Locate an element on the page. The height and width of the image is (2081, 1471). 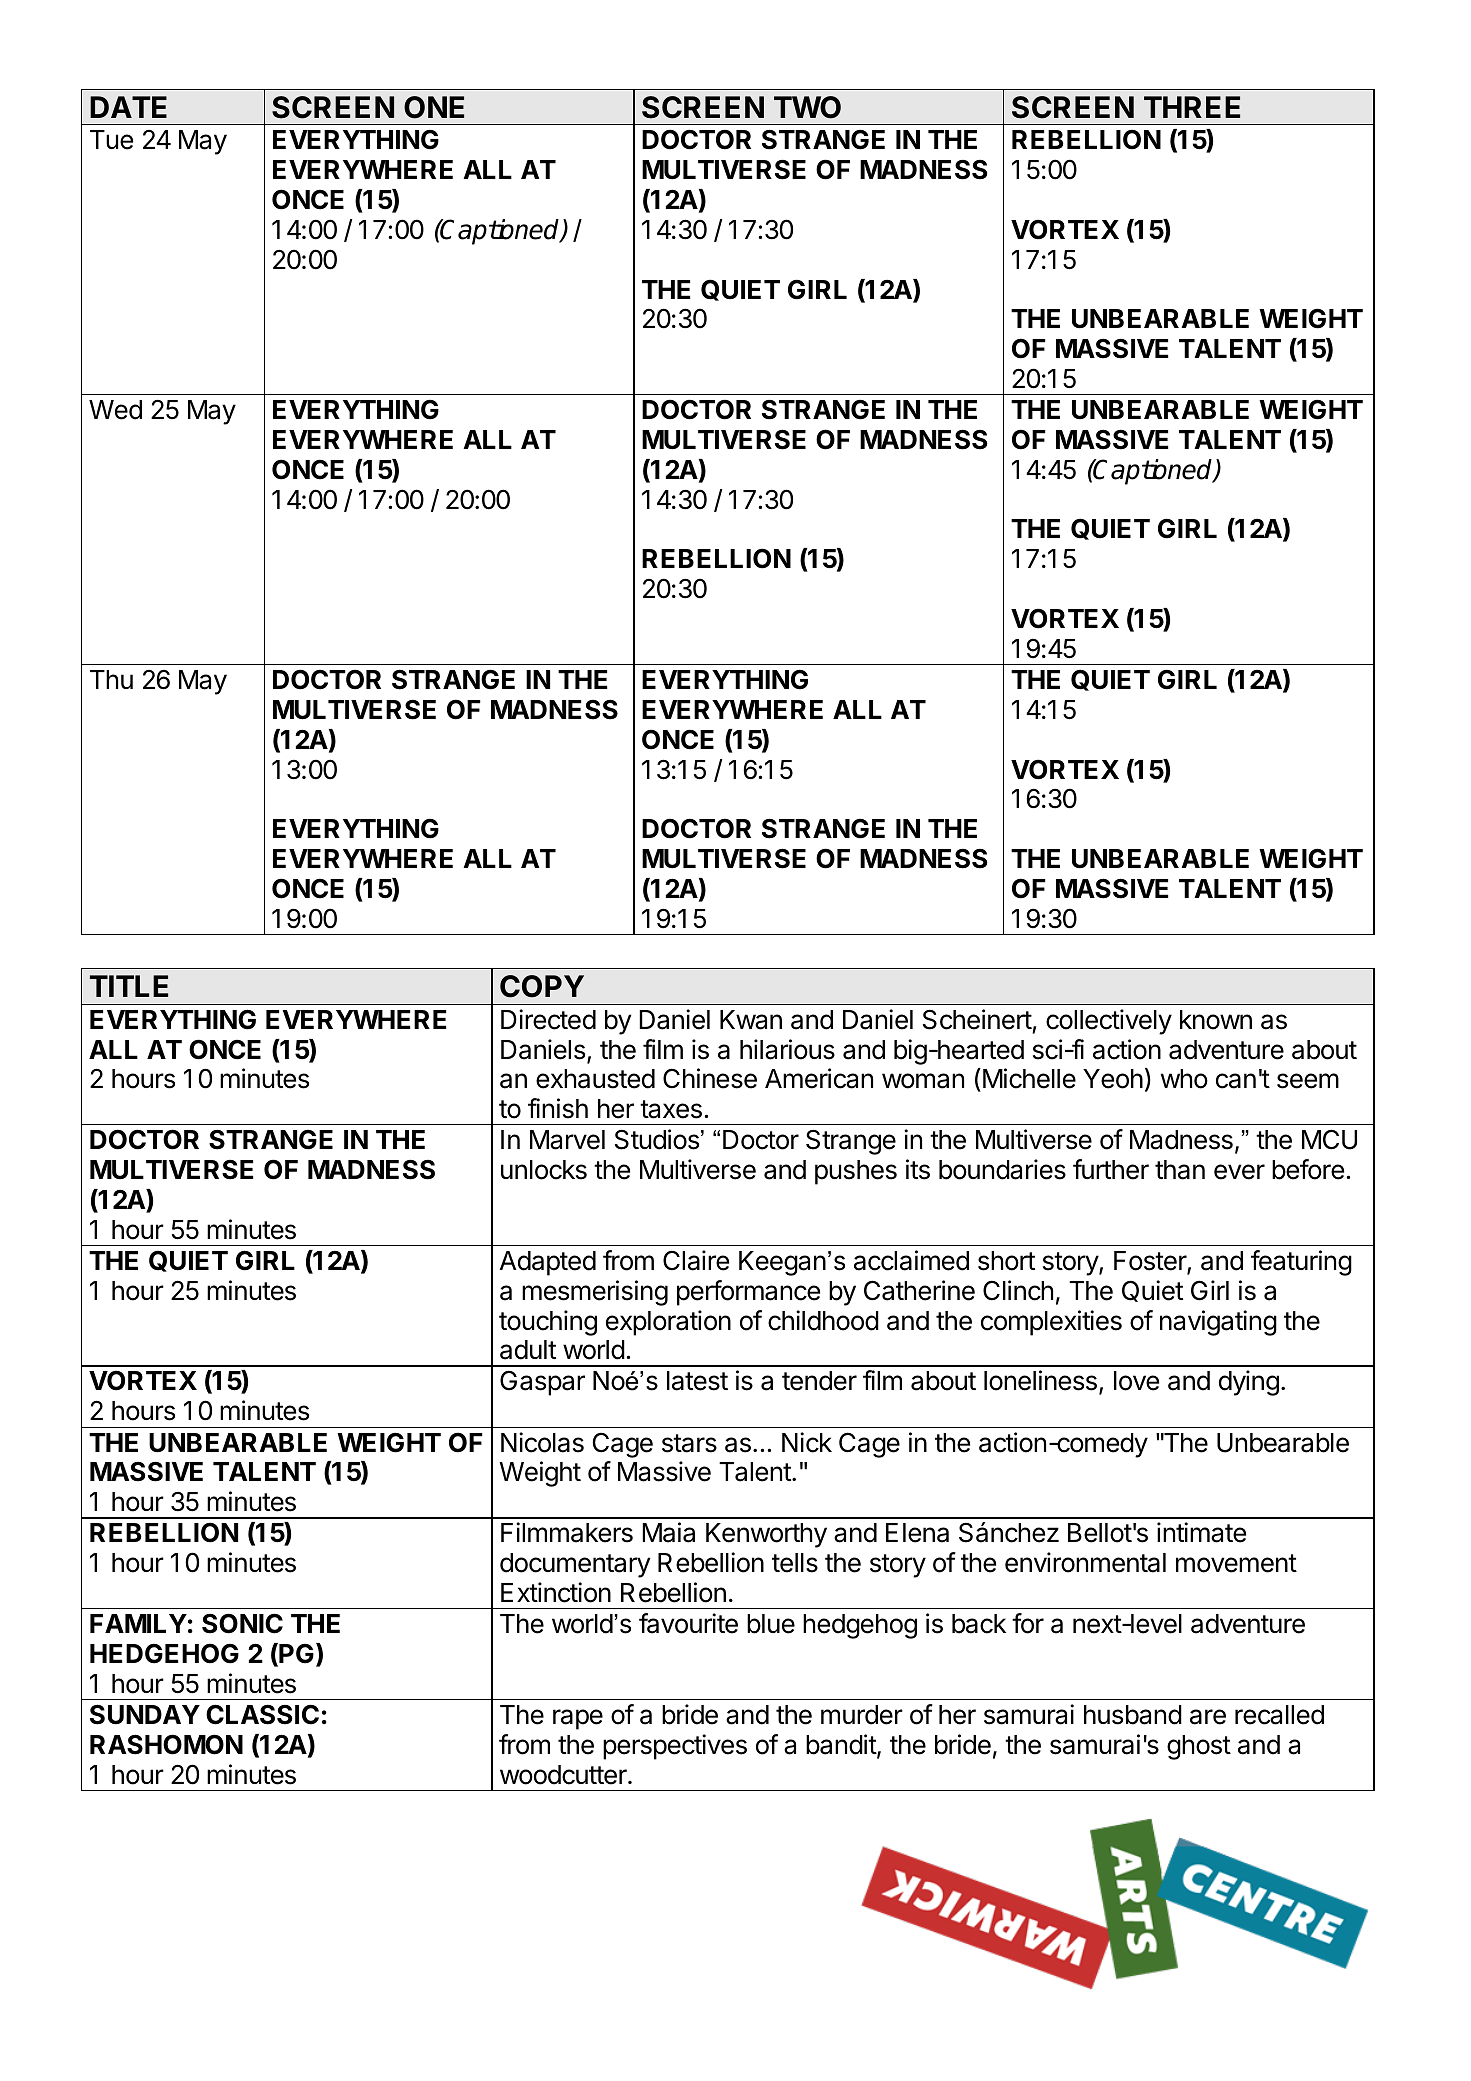
unlocks is located at coordinates (544, 1170).
